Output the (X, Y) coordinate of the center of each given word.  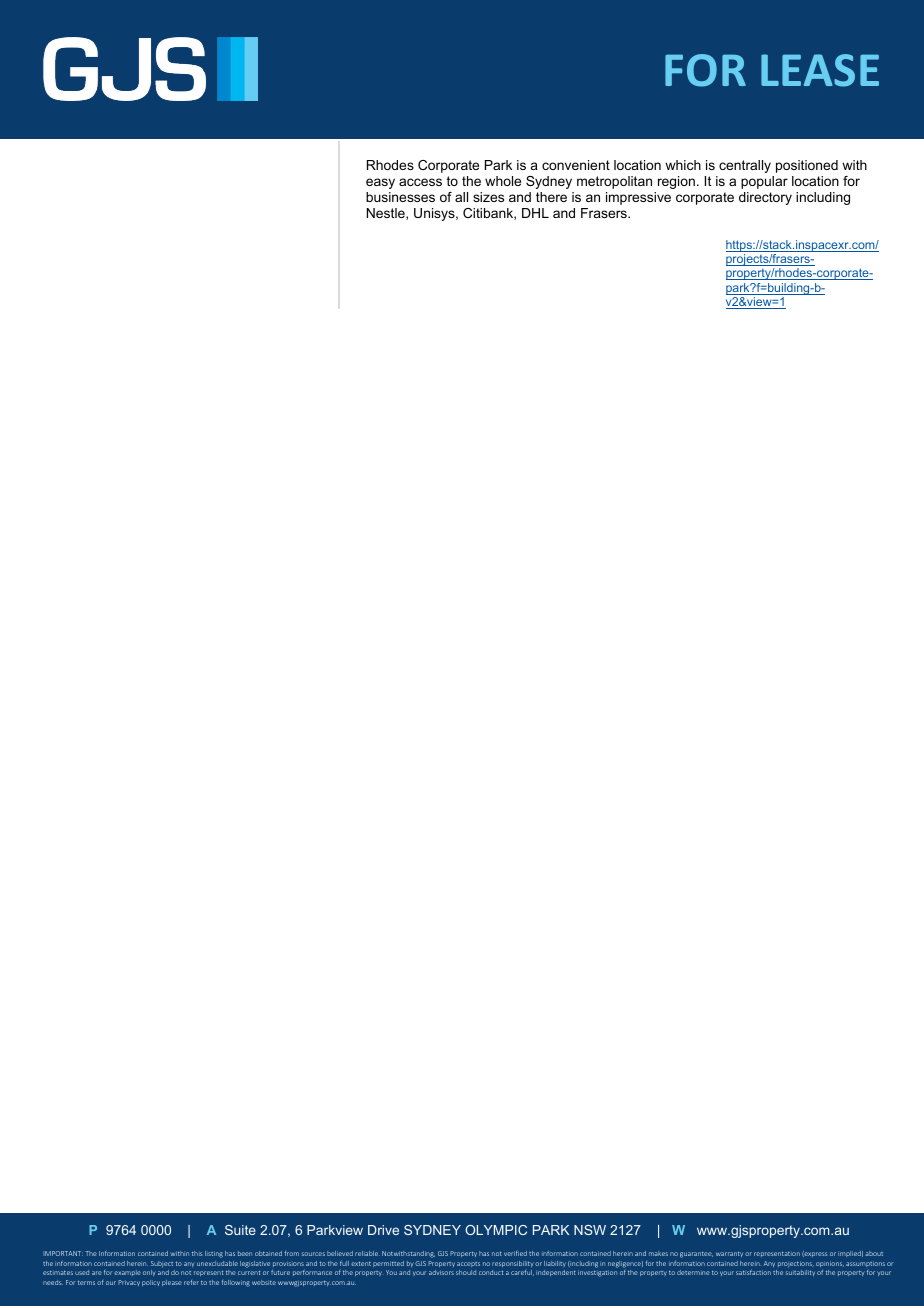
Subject (162, 1264)
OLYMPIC (496, 1230)
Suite (240, 1230)
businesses (400, 197)
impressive (638, 198)
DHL (535, 213)
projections (796, 1264)
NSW (590, 1230)
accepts (468, 1264)
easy (380, 183)
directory (765, 198)
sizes (488, 197)
